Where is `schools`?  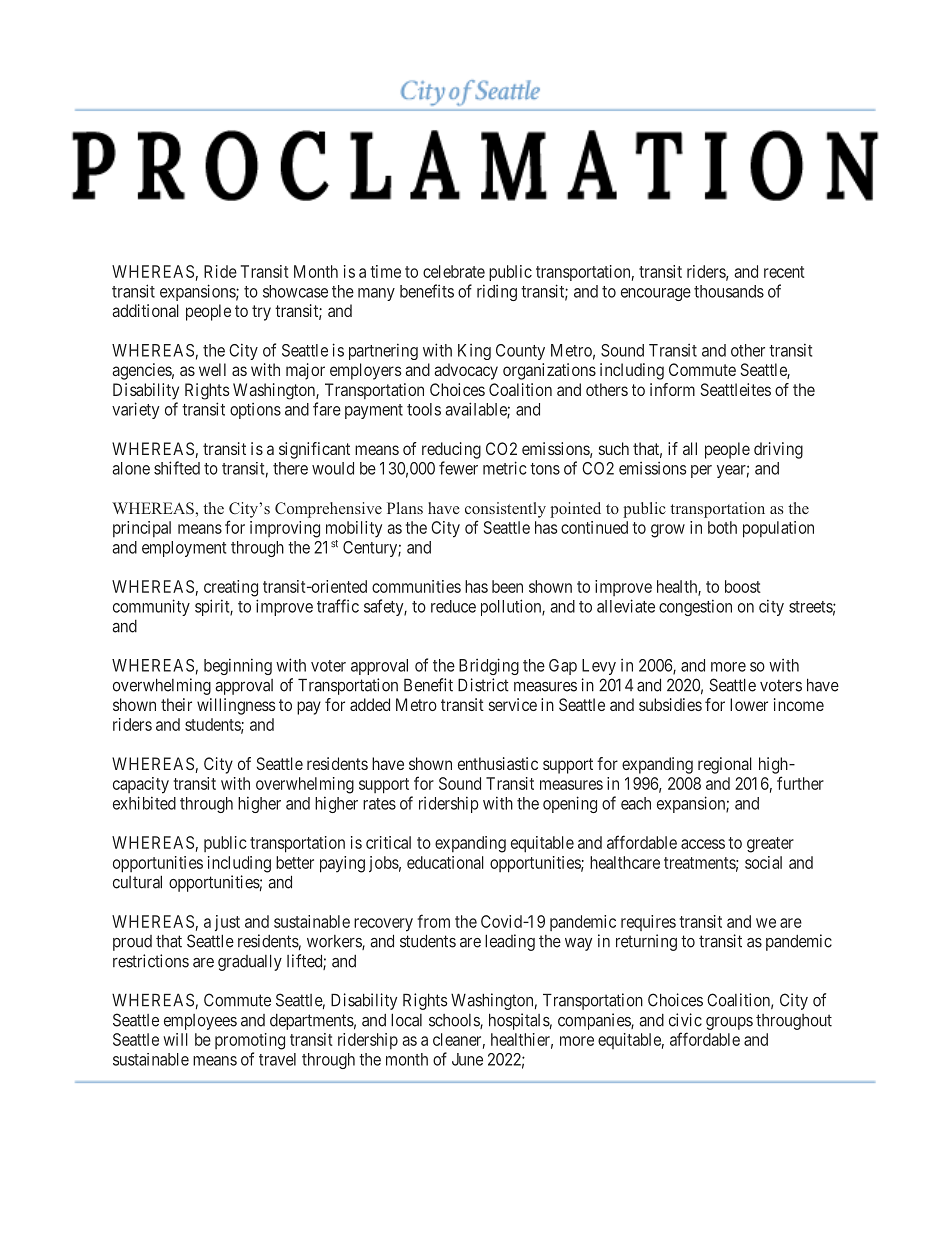 schools is located at coordinates (455, 1021).
